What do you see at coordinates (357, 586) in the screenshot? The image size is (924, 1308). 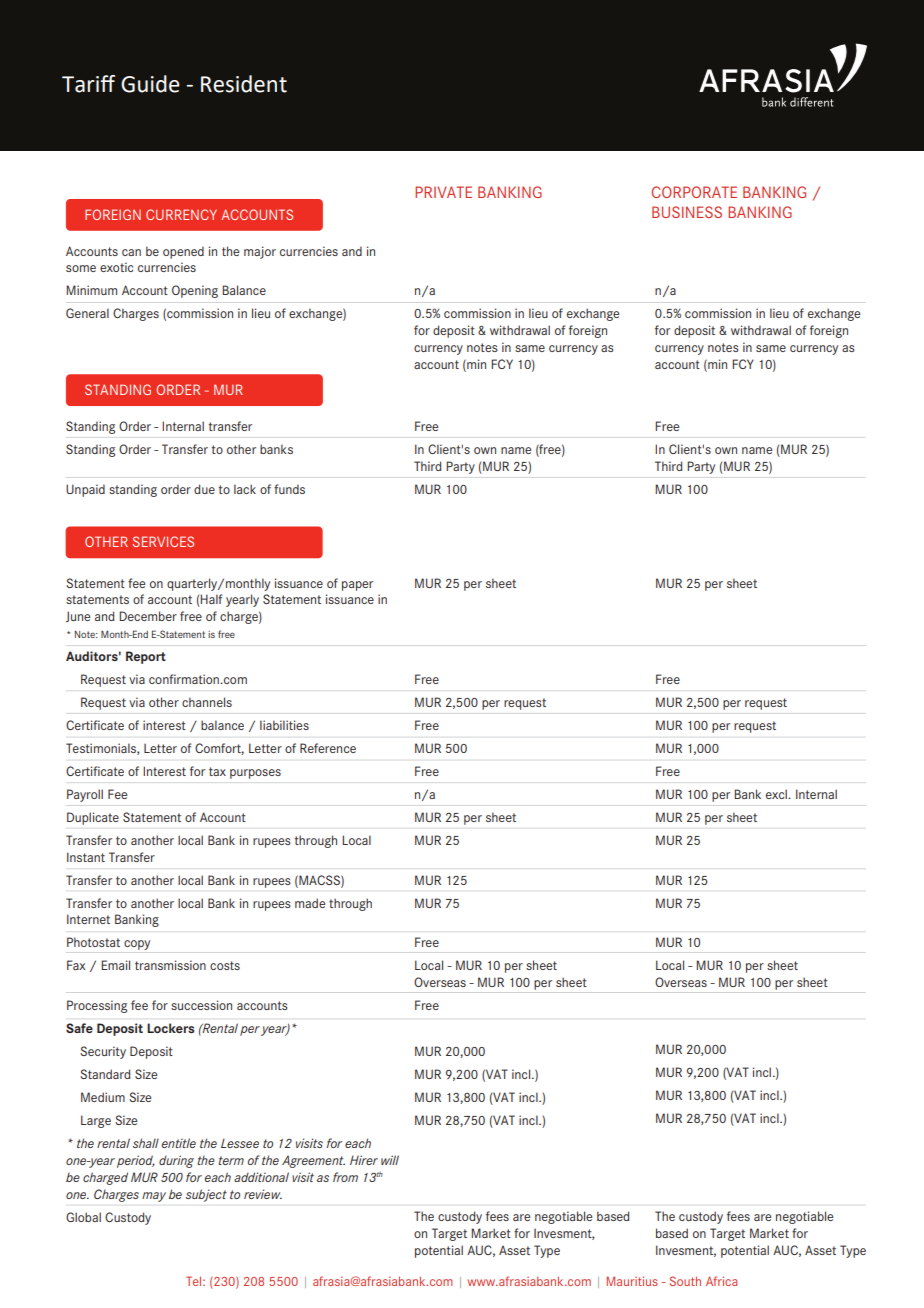 I see `paper` at bounding box center [357, 586].
